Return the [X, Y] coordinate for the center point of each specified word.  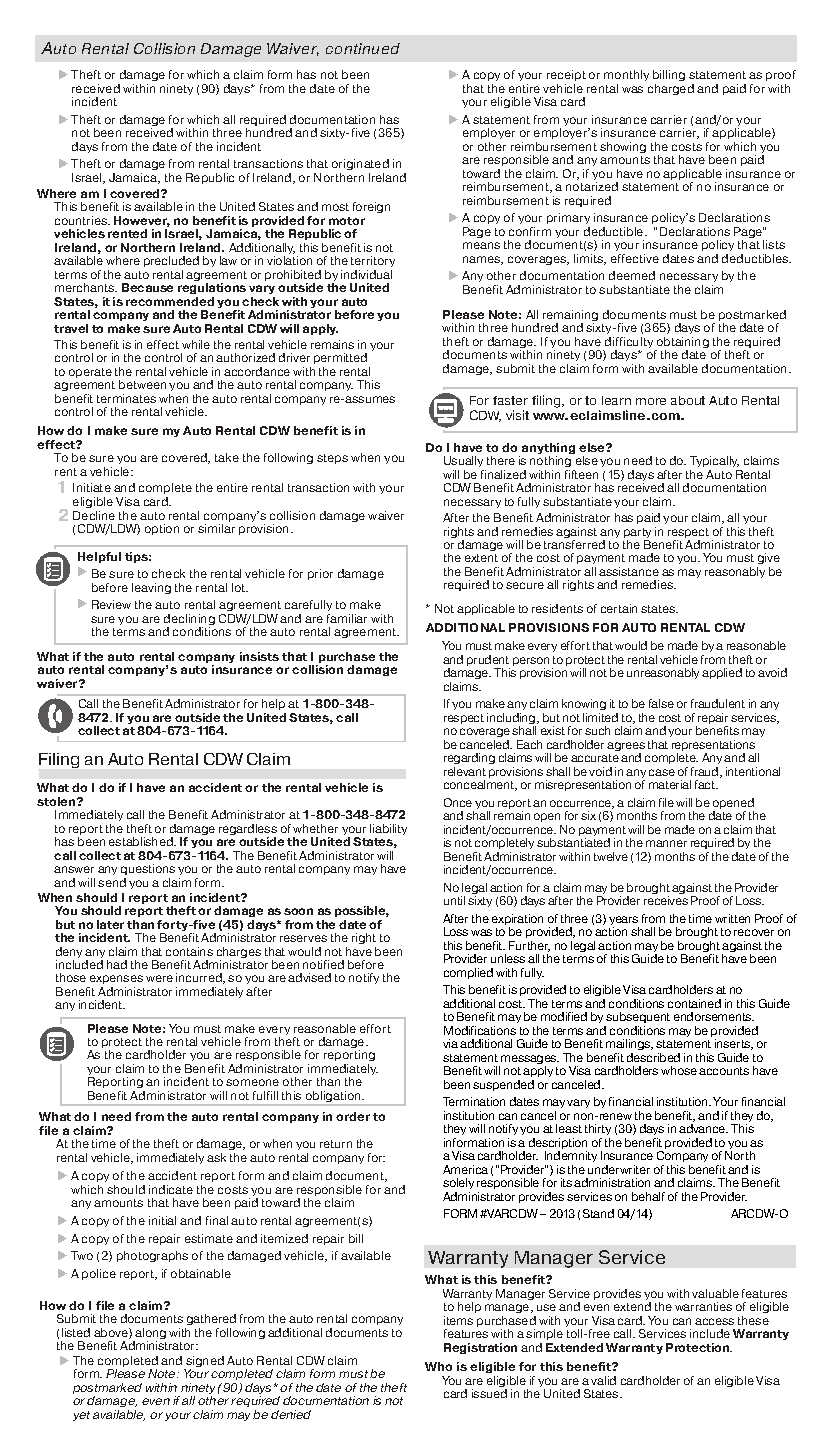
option [162, 529]
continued [363, 48]
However [142, 221]
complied [468, 973]
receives [666, 900]
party [637, 534]
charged [671, 89]
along [149, 1335]
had [117, 964]
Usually [465, 463]
